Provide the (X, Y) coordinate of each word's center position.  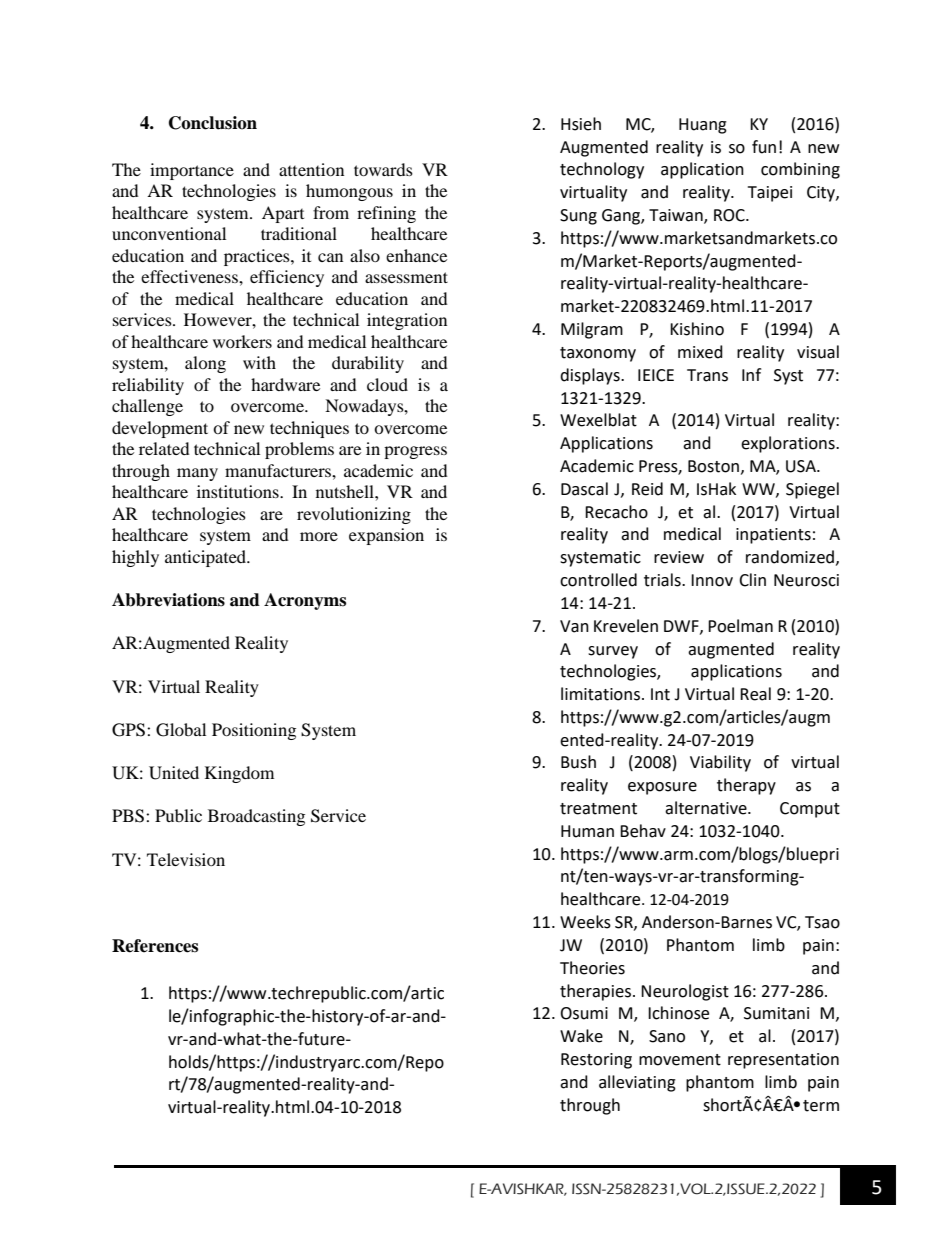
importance (192, 171)
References (155, 946)
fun (764, 147)
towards (383, 169)
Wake (581, 1036)
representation (783, 1061)
